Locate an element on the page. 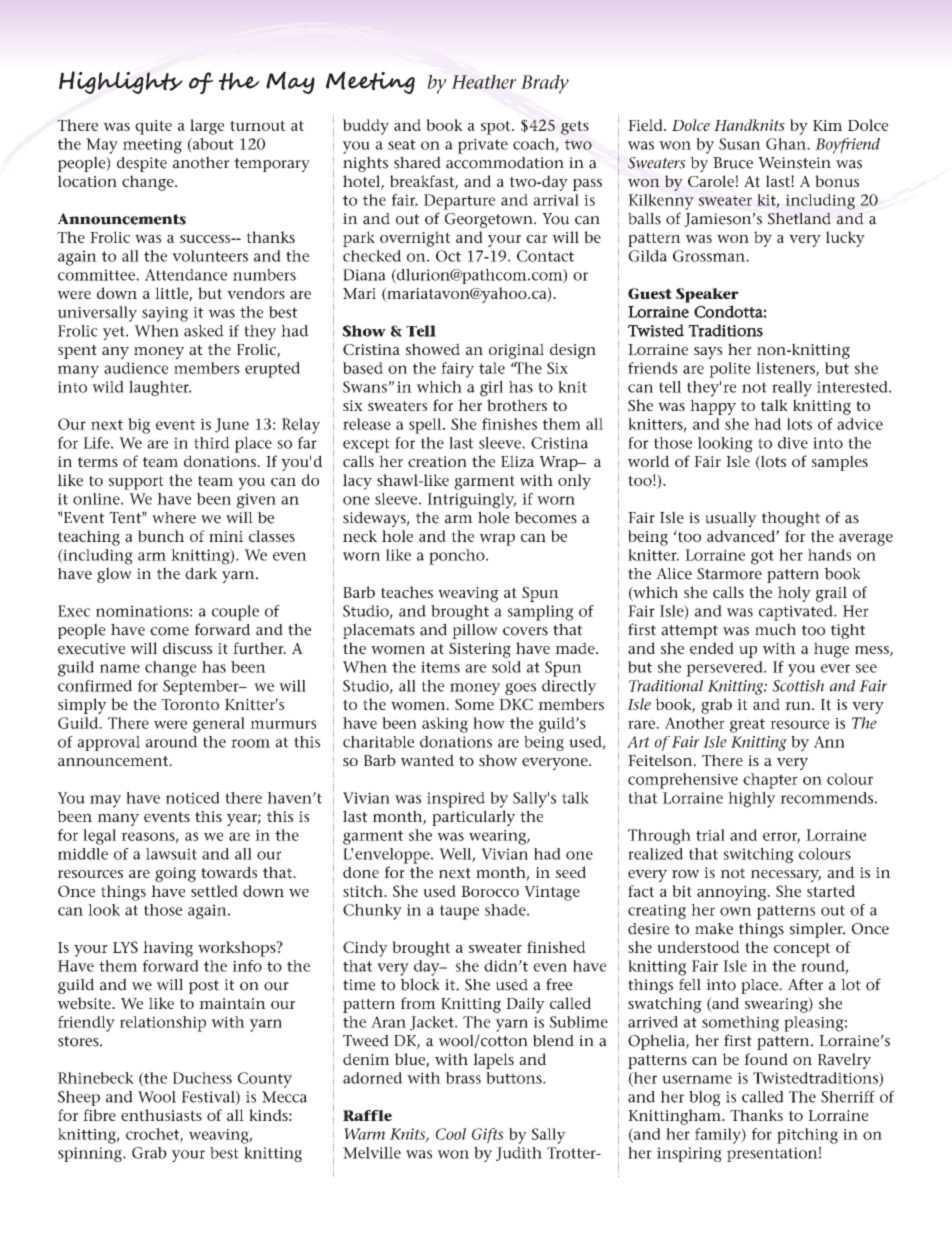  listeners is located at coordinates (786, 369).
